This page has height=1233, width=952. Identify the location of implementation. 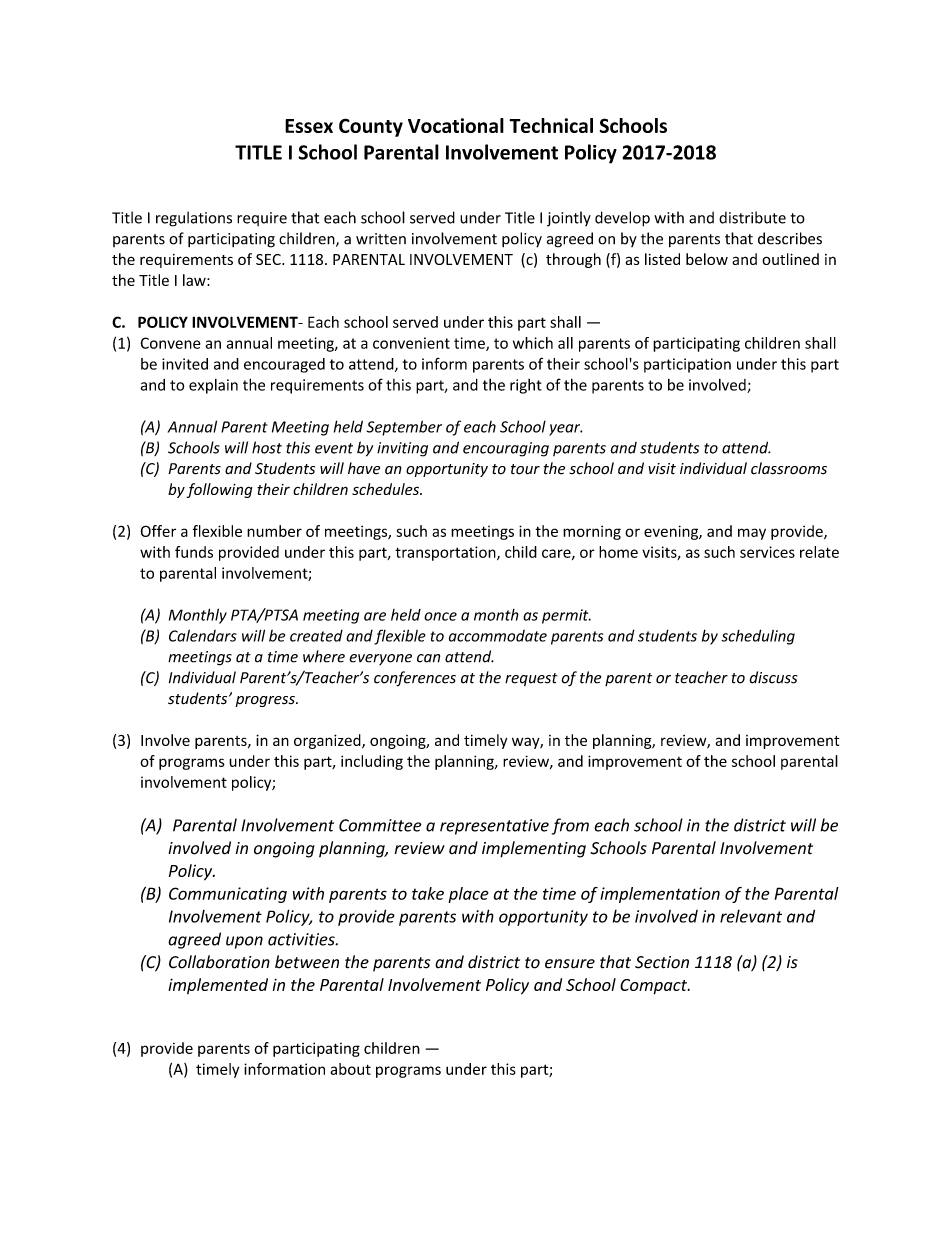
(660, 895).
